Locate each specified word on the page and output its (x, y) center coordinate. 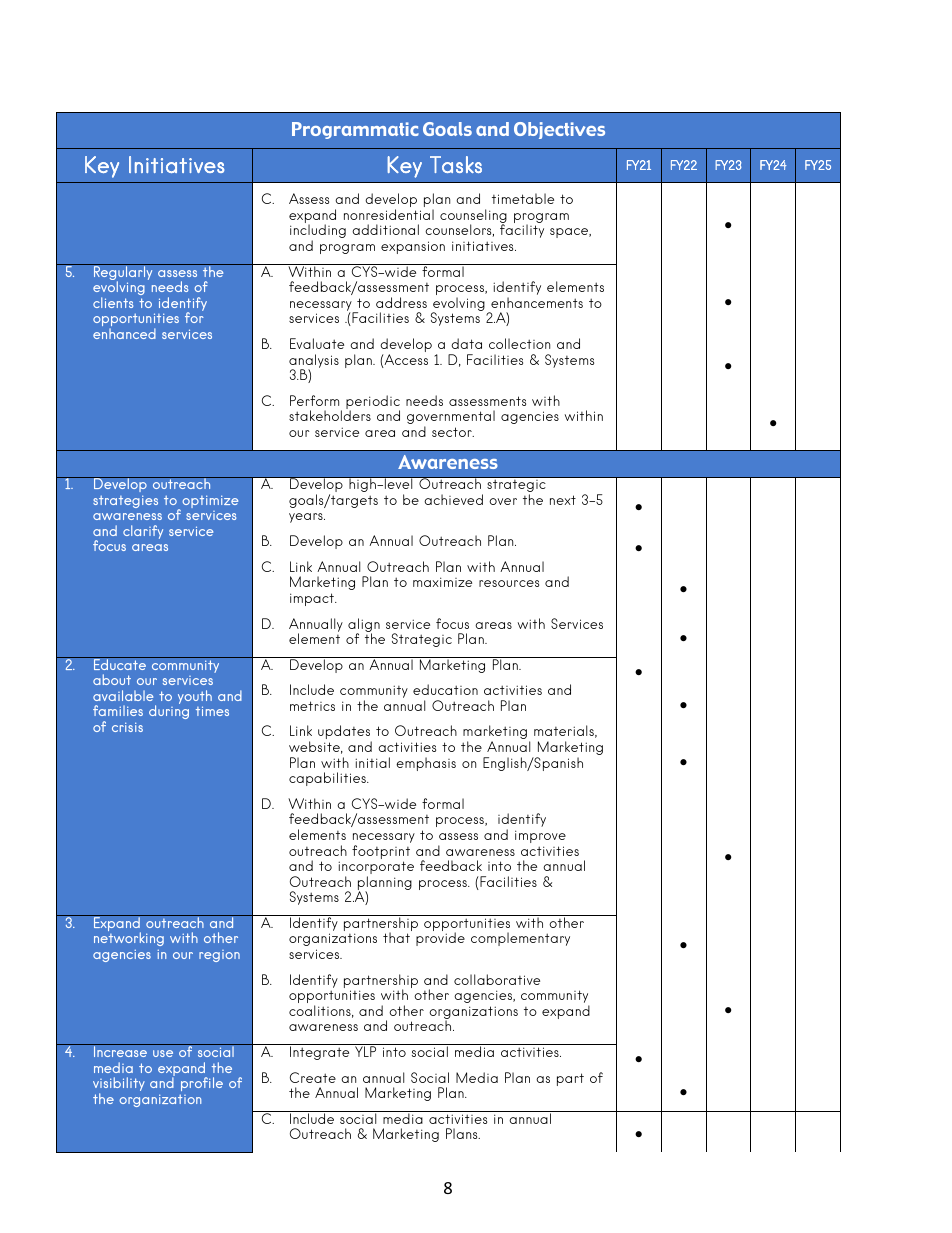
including (318, 232)
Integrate (320, 1052)
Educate (120, 663)
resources (509, 583)
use (163, 1053)
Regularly (123, 273)
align (364, 626)
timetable (523, 198)
